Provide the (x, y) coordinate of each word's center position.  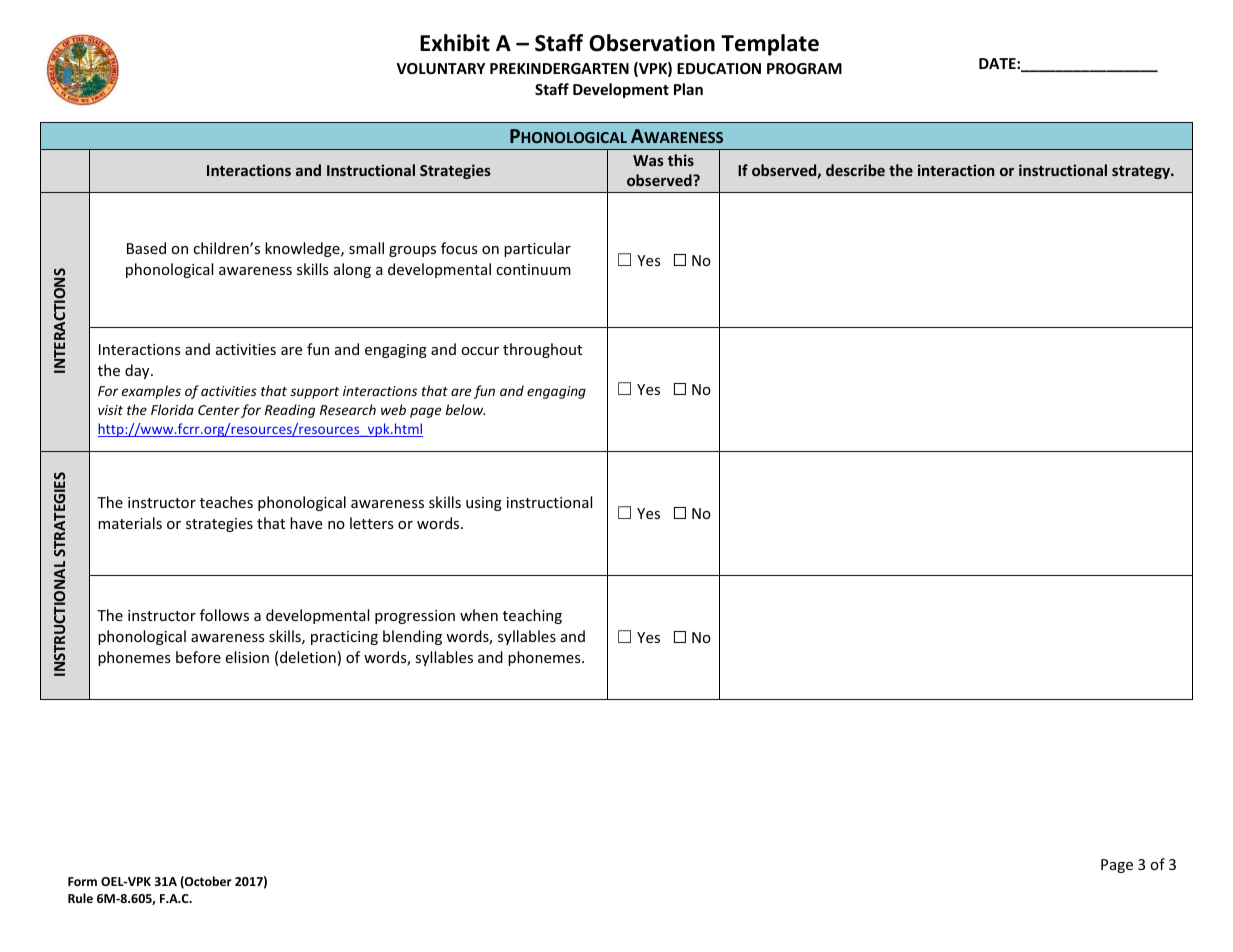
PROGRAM (804, 68)
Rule (80, 898)
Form (82, 881)
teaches (226, 502)
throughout (542, 350)
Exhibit (455, 43)
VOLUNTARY (440, 68)
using (484, 504)
